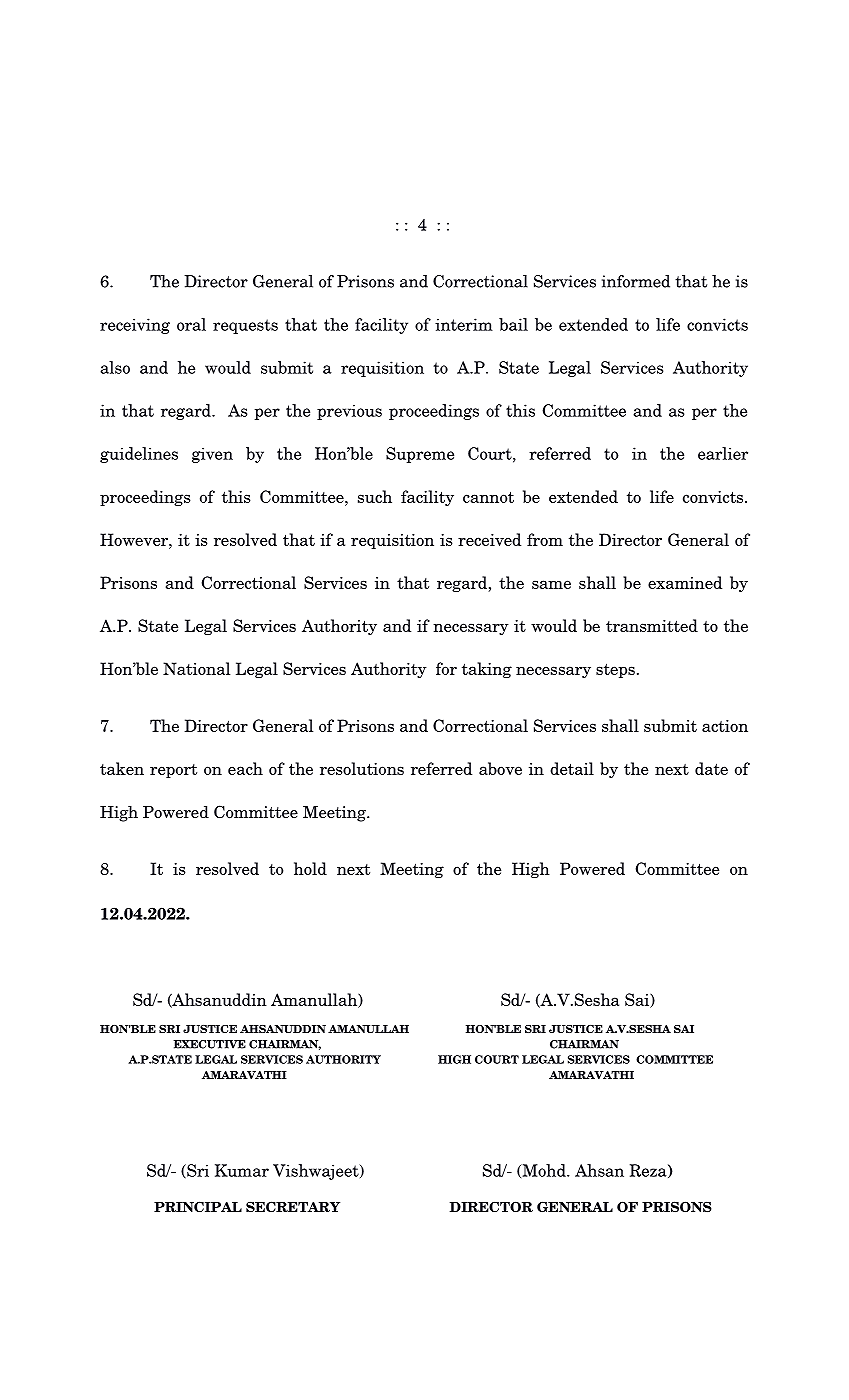 The image size is (849, 1400). What do you see at coordinates (464, 324) in the screenshot?
I see `interim` at bounding box center [464, 324].
